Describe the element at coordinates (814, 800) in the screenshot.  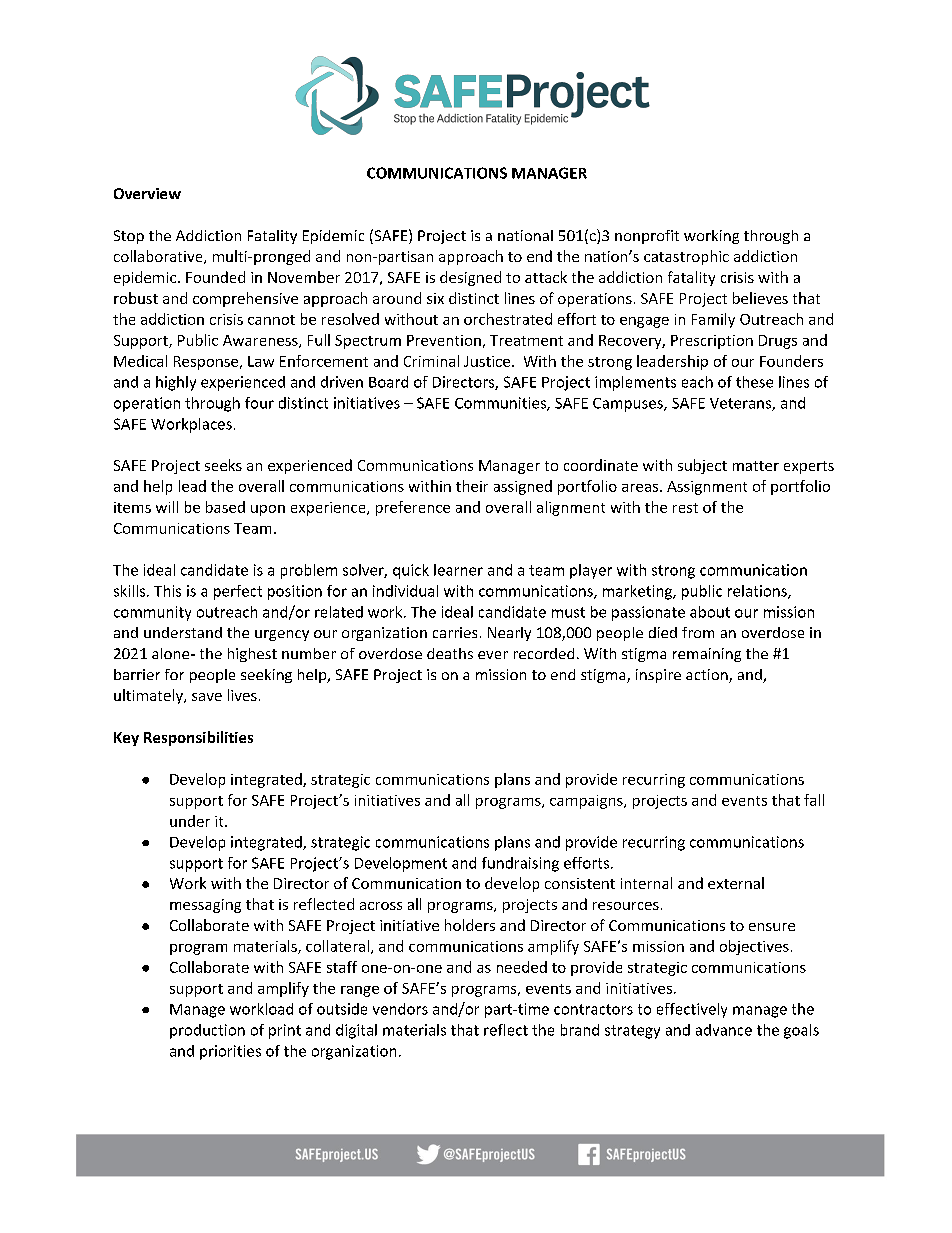
I see `fall` at that location.
